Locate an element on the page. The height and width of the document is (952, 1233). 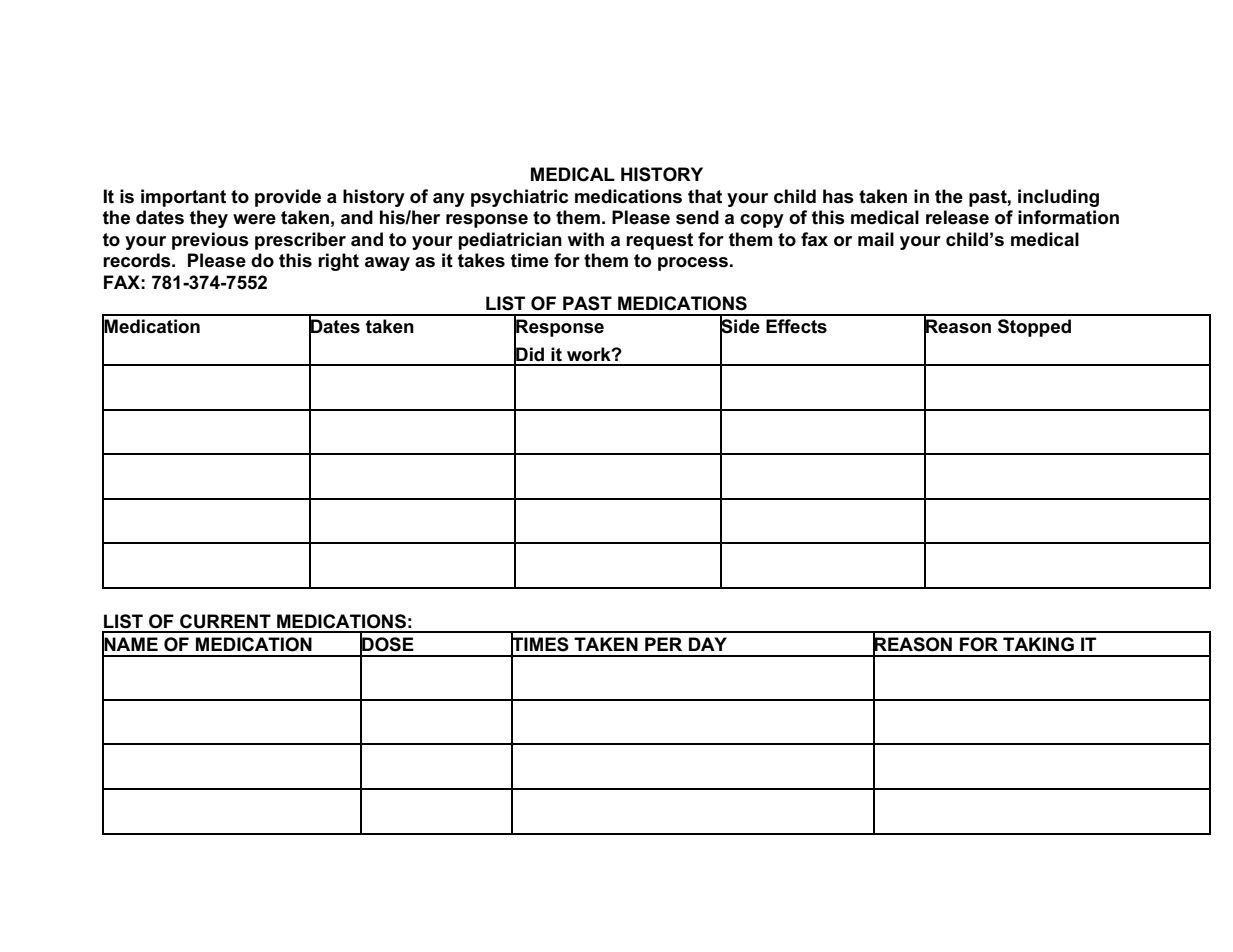
TAKING is located at coordinates (1038, 644).
